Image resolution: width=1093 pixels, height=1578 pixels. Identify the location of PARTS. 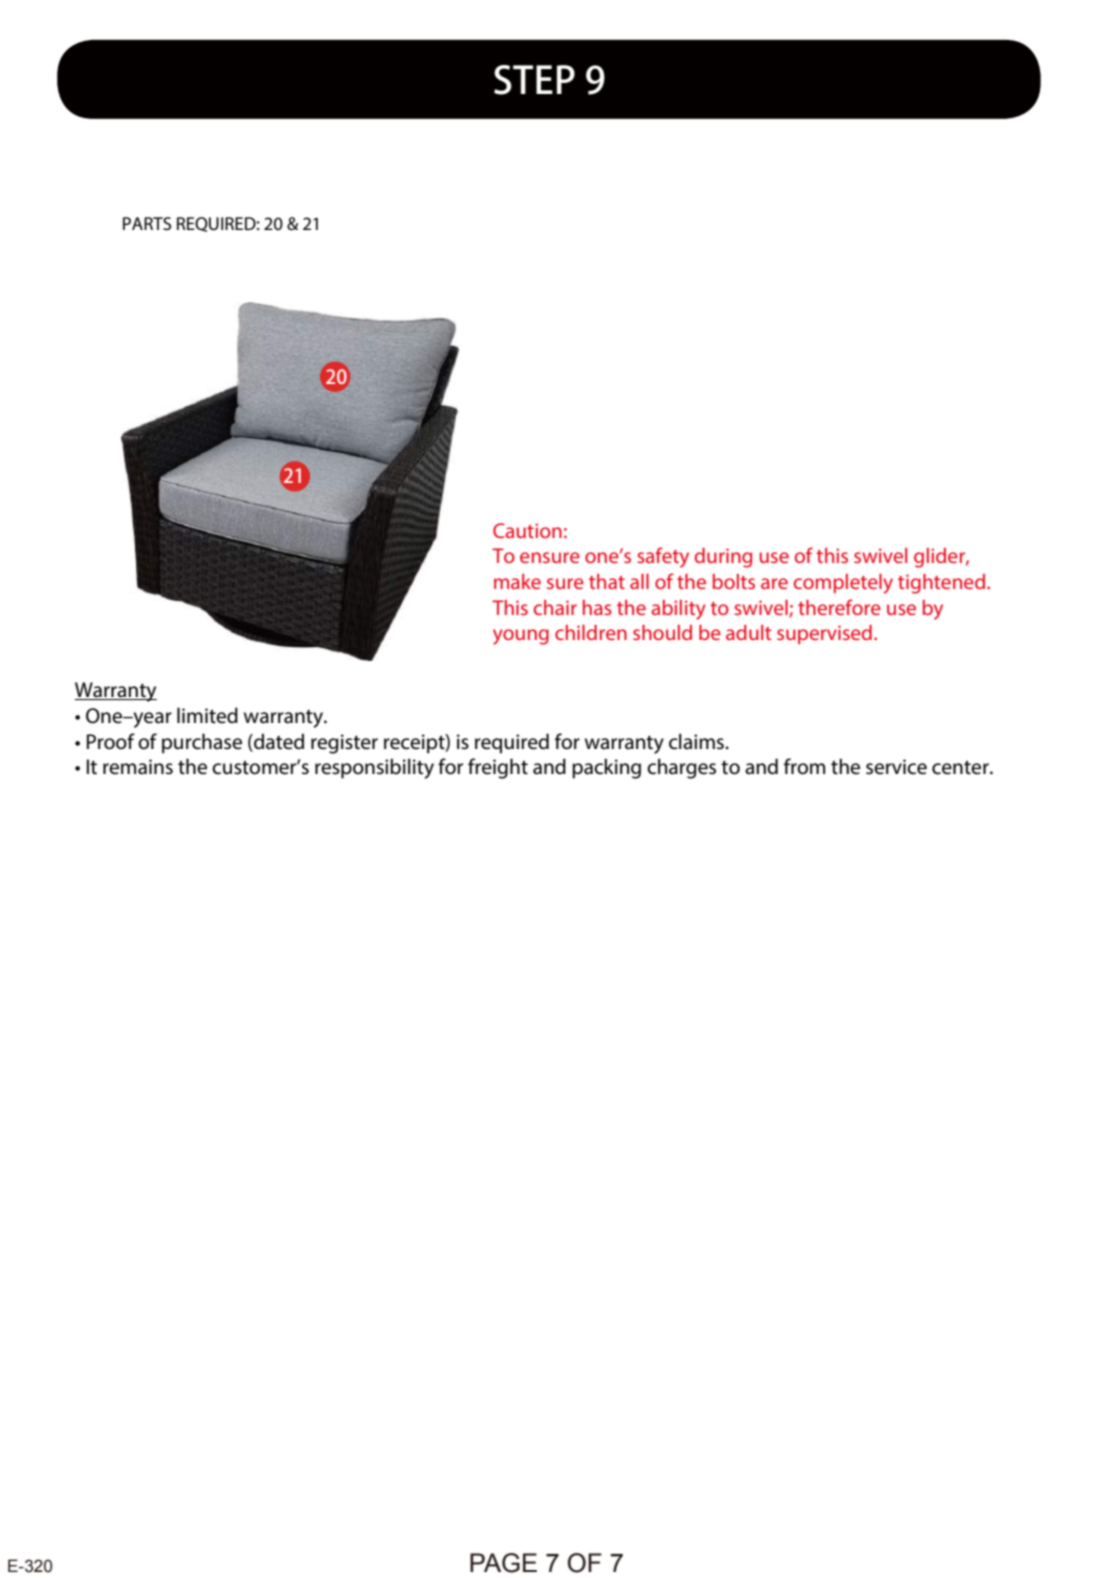
(147, 223).
